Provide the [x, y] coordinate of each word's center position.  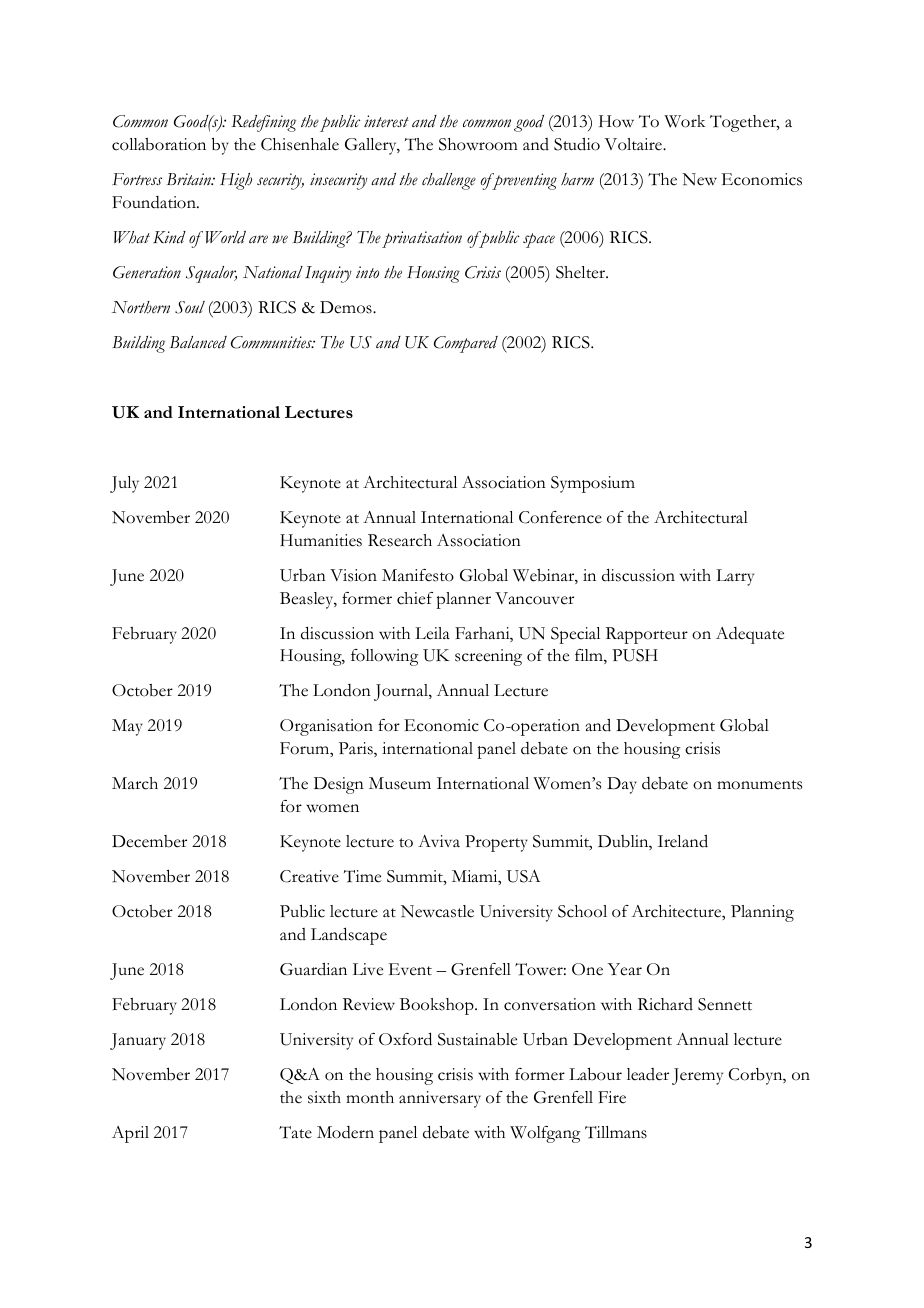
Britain [190, 179]
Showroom [478, 144]
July [124, 484]
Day [622, 785]
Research [400, 540]
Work [685, 121]
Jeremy [697, 1076]
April [130, 1134]
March [135, 783]
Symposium [593, 484]
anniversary [440, 1099]
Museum [400, 783]
